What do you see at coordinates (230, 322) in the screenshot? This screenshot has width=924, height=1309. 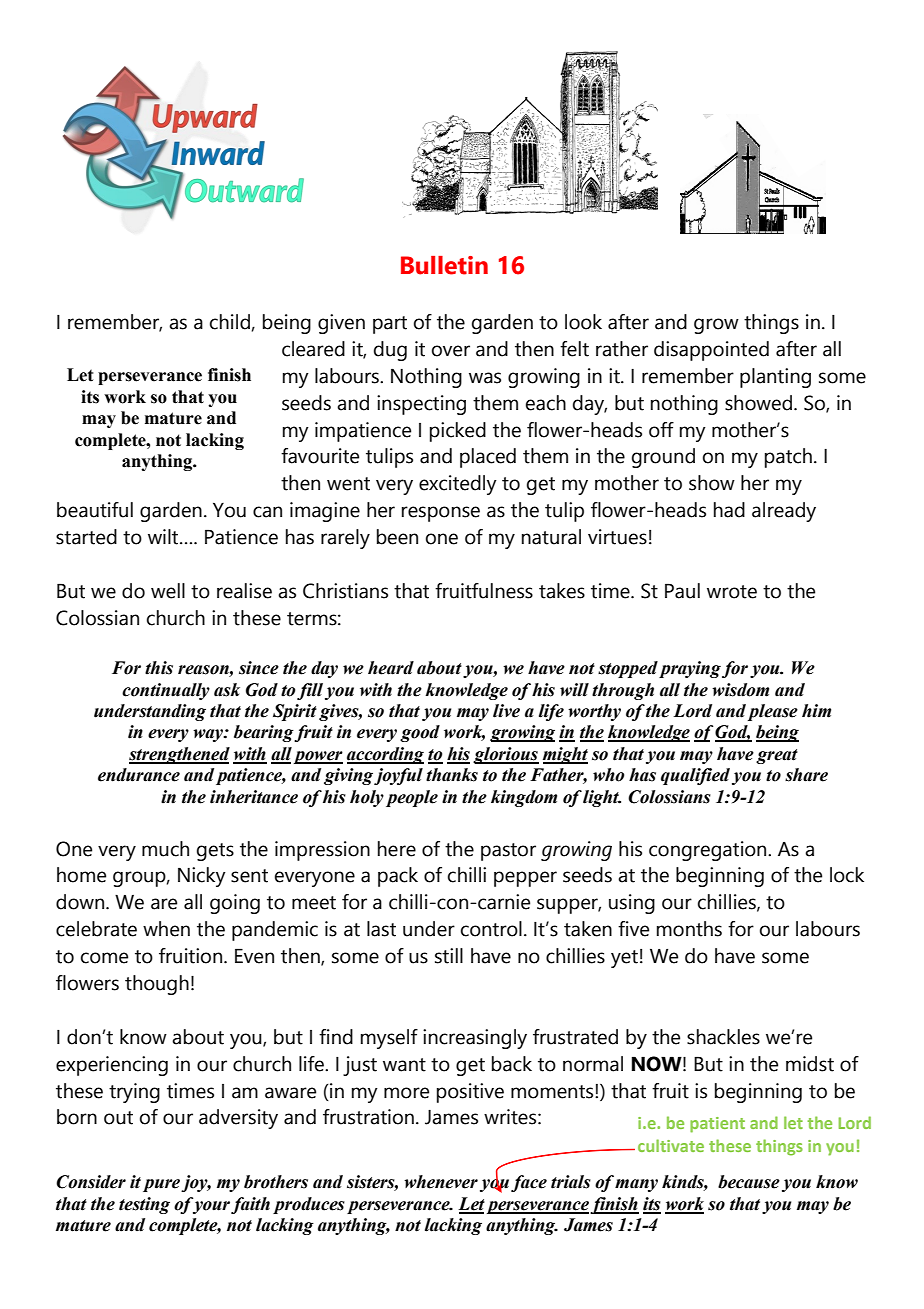 I see `child` at bounding box center [230, 322].
